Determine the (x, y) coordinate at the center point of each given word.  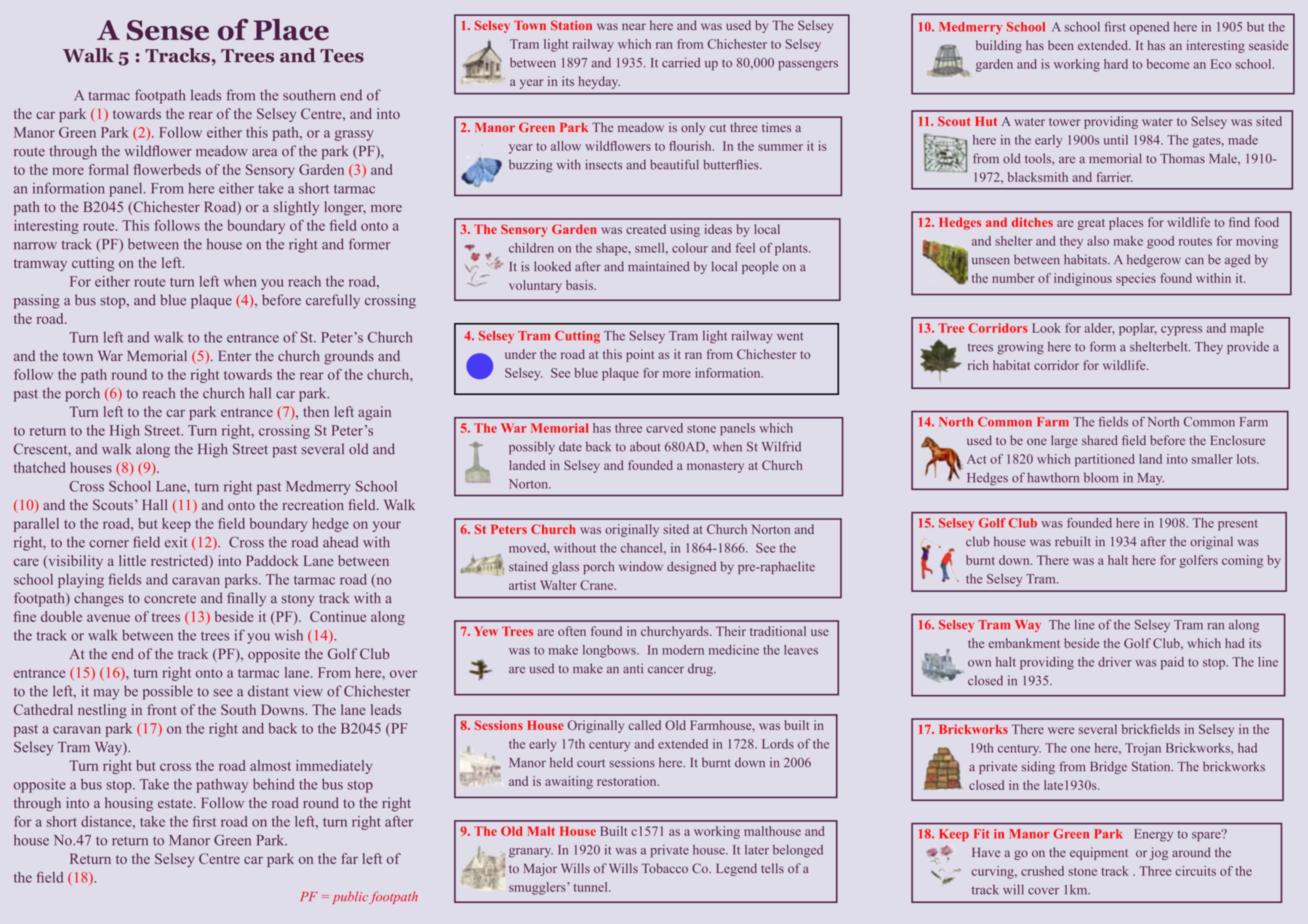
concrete (170, 599)
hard (1116, 64)
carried (681, 62)
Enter (234, 355)
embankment (1024, 643)
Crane (598, 585)
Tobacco (665, 868)
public (350, 897)
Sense (168, 30)
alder (1100, 329)
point (640, 355)
